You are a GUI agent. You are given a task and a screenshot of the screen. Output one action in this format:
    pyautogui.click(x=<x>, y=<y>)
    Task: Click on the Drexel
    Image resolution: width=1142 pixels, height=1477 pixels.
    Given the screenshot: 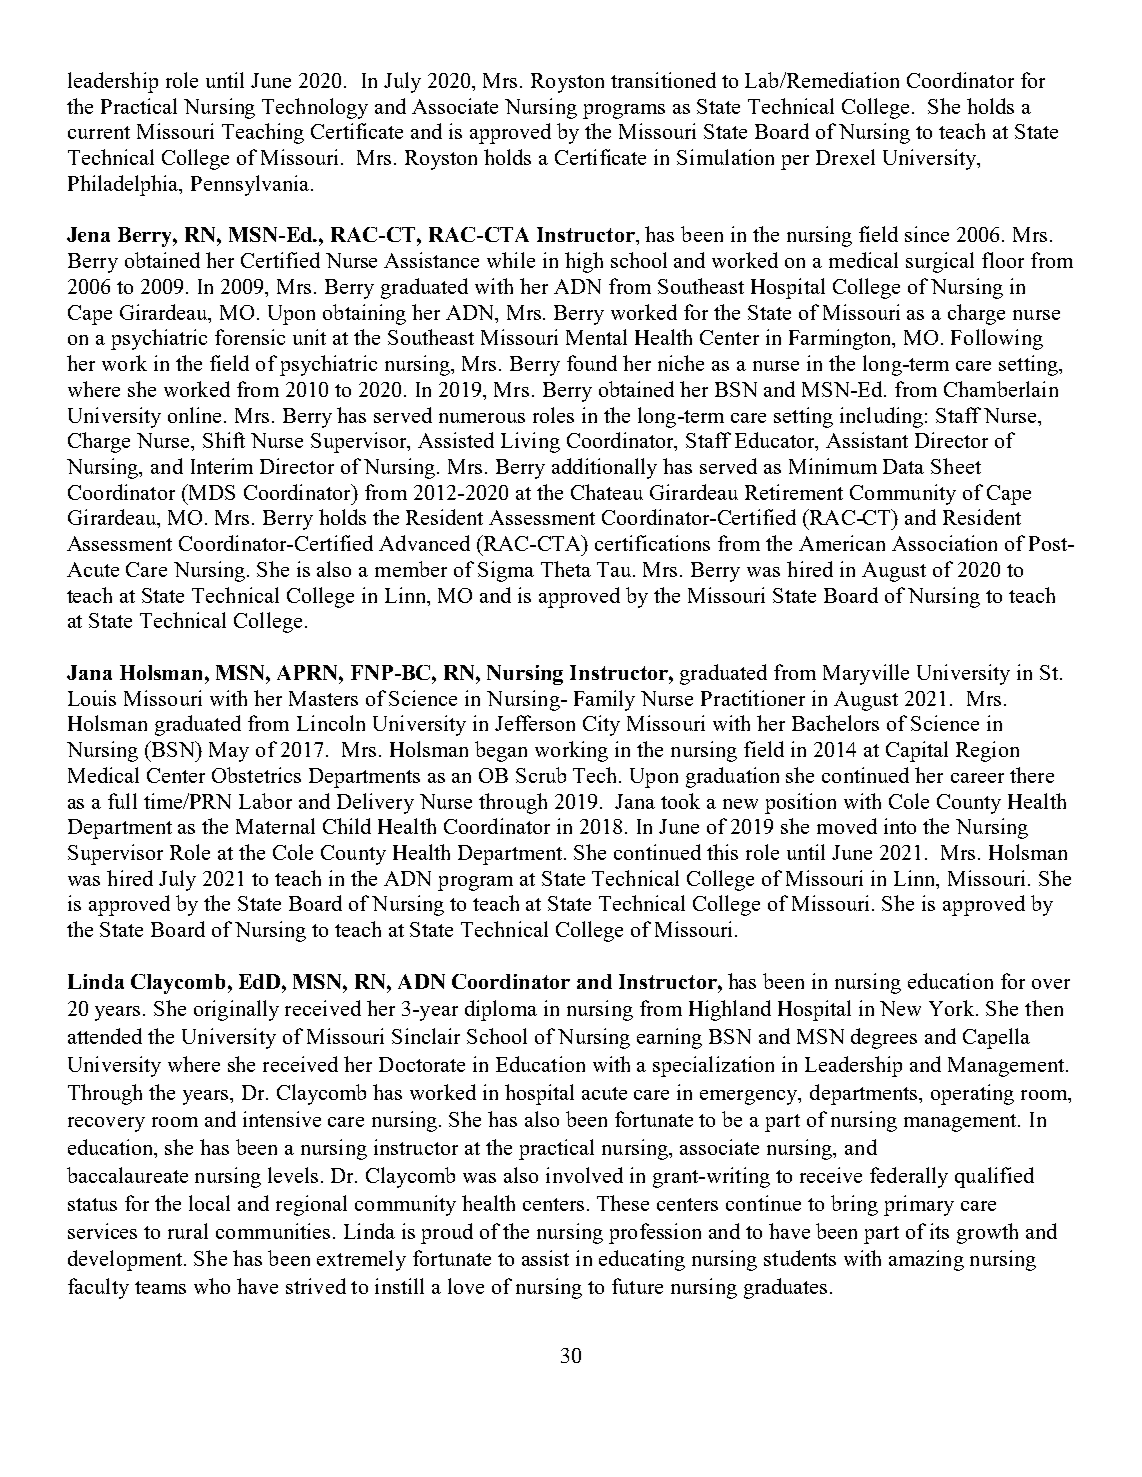 What is the action you would take?
    pyautogui.click(x=845, y=157)
